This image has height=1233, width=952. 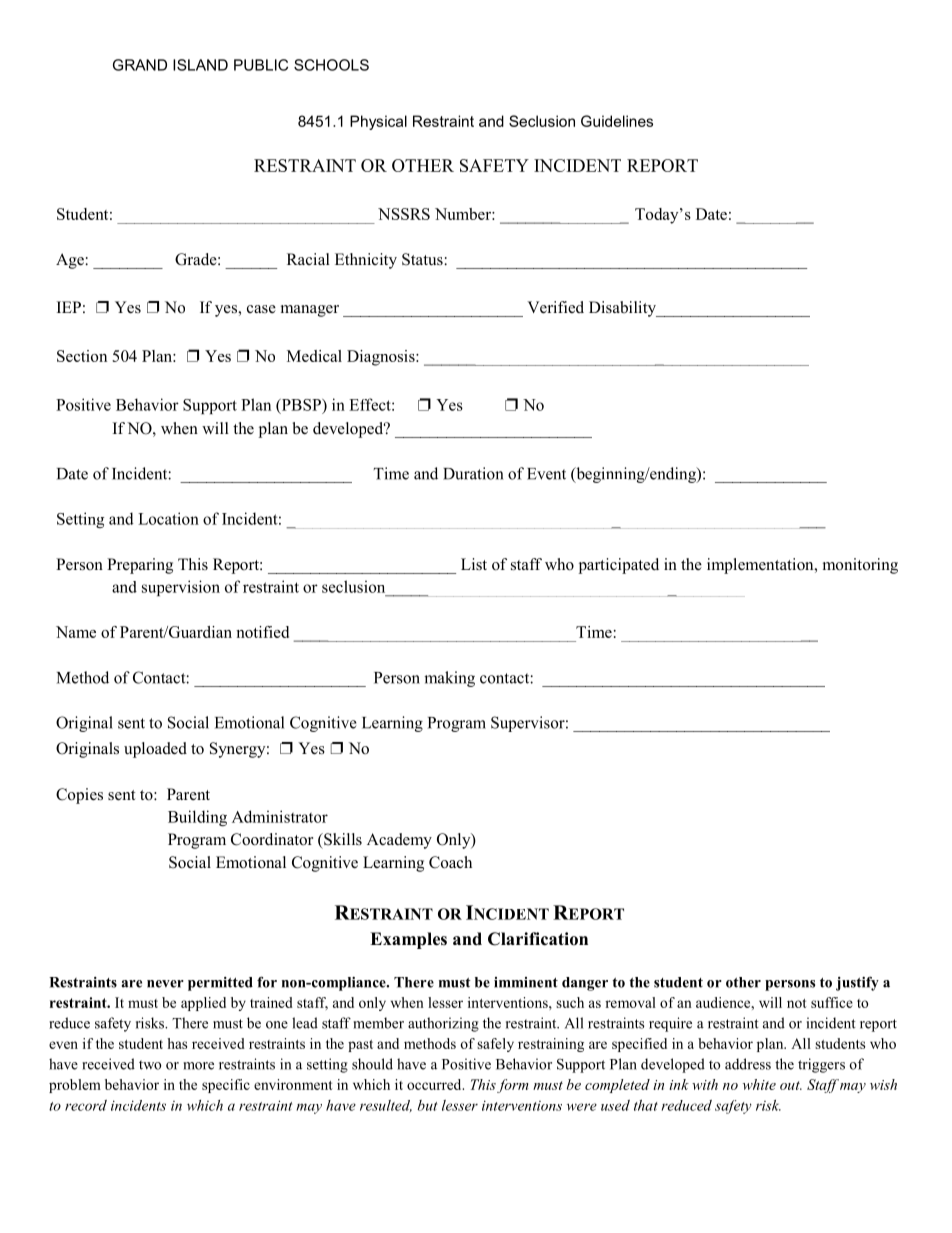 I want to click on Guidelines, so click(x=617, y=121).
